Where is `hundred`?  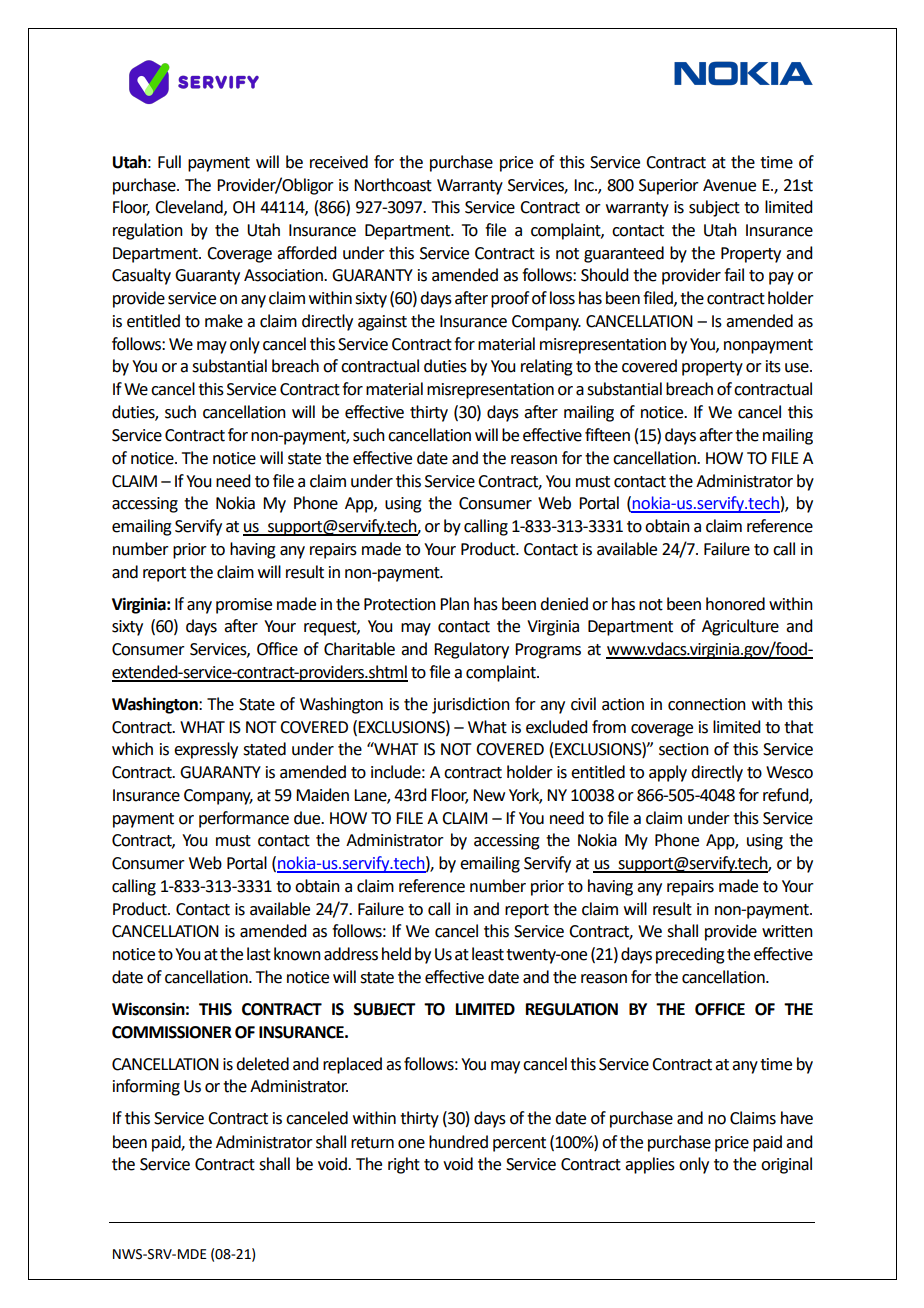
hundred is located at coordinates (458, 1142).
